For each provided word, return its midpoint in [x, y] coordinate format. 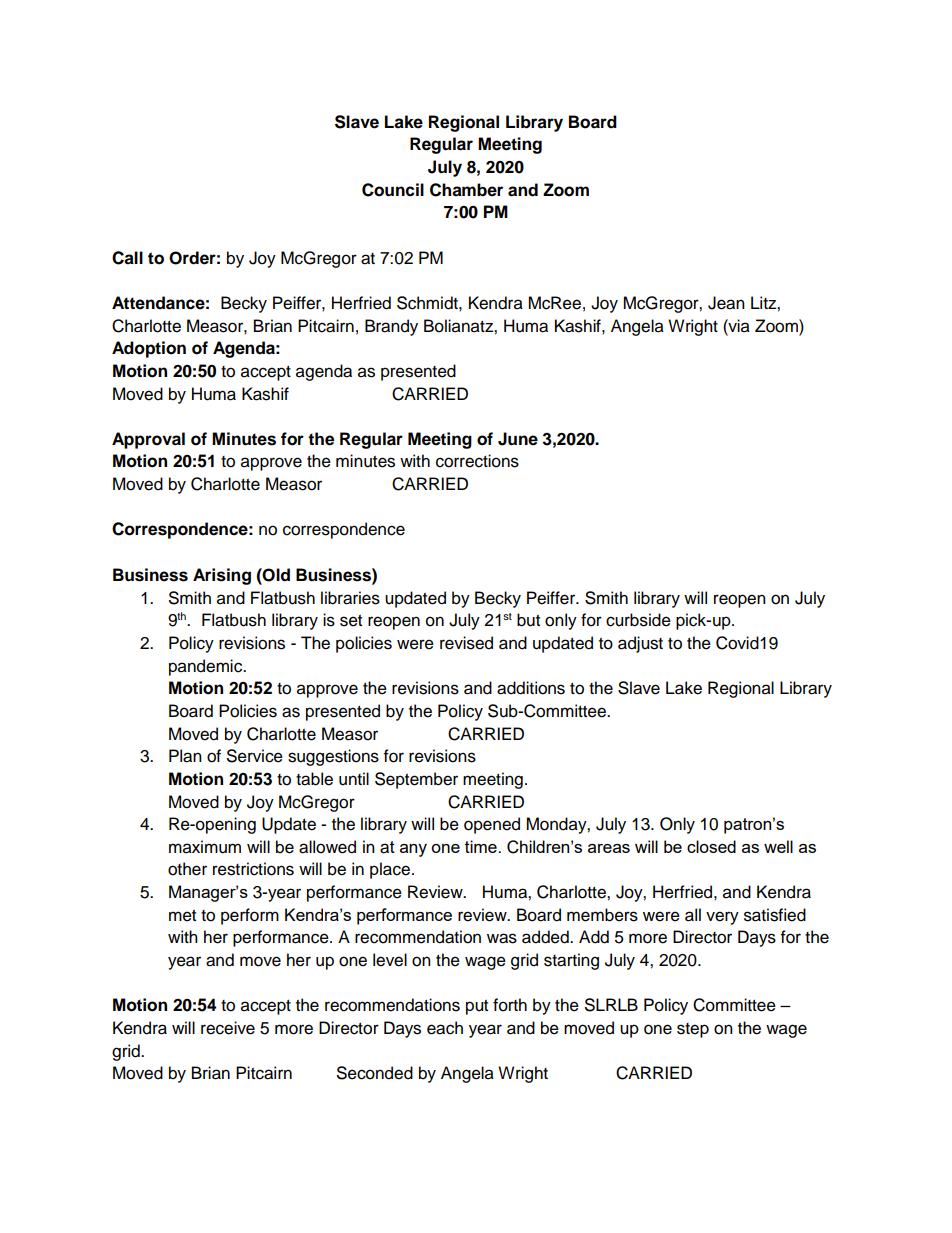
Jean [726, 303]
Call [127, 258]
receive [228, 1028]
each [445, 1028]
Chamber [466, 190]
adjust [640, 644]
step [693, 1030]
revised [466, 643]
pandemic [207, 667]
